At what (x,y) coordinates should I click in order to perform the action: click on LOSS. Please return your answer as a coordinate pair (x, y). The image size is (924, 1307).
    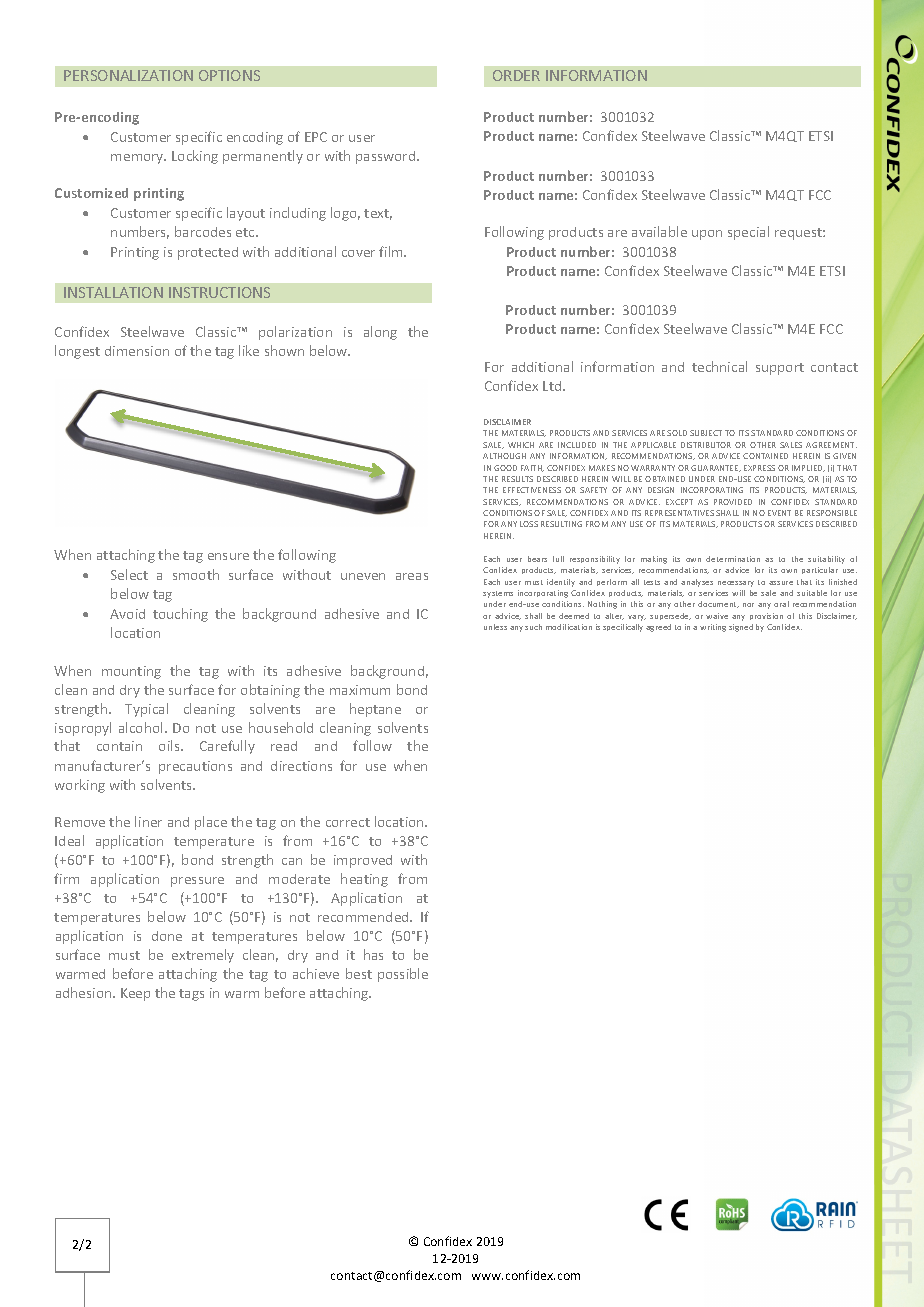
    Looking at the image, I should click on (529, 524).
